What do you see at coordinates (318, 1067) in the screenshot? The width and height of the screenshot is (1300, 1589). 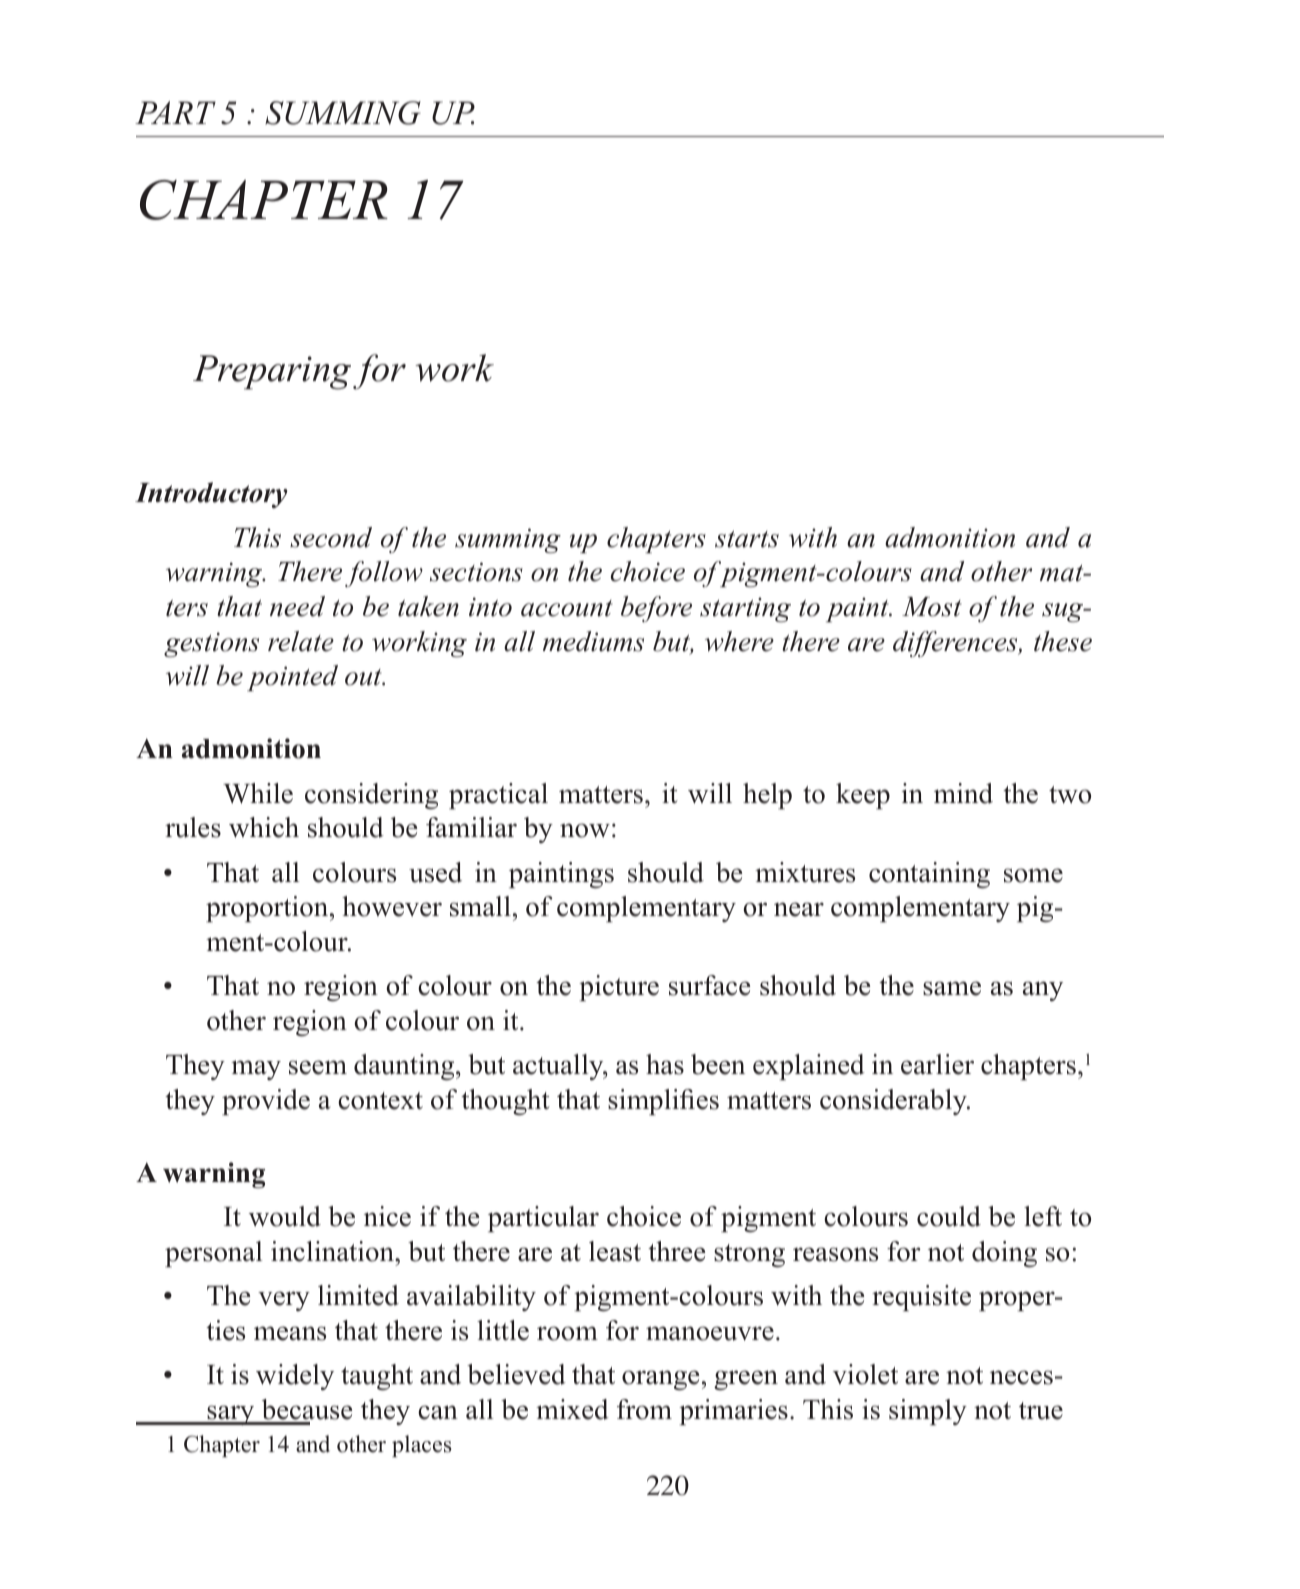 I see `seem` at bounding box center [318, 1067].
